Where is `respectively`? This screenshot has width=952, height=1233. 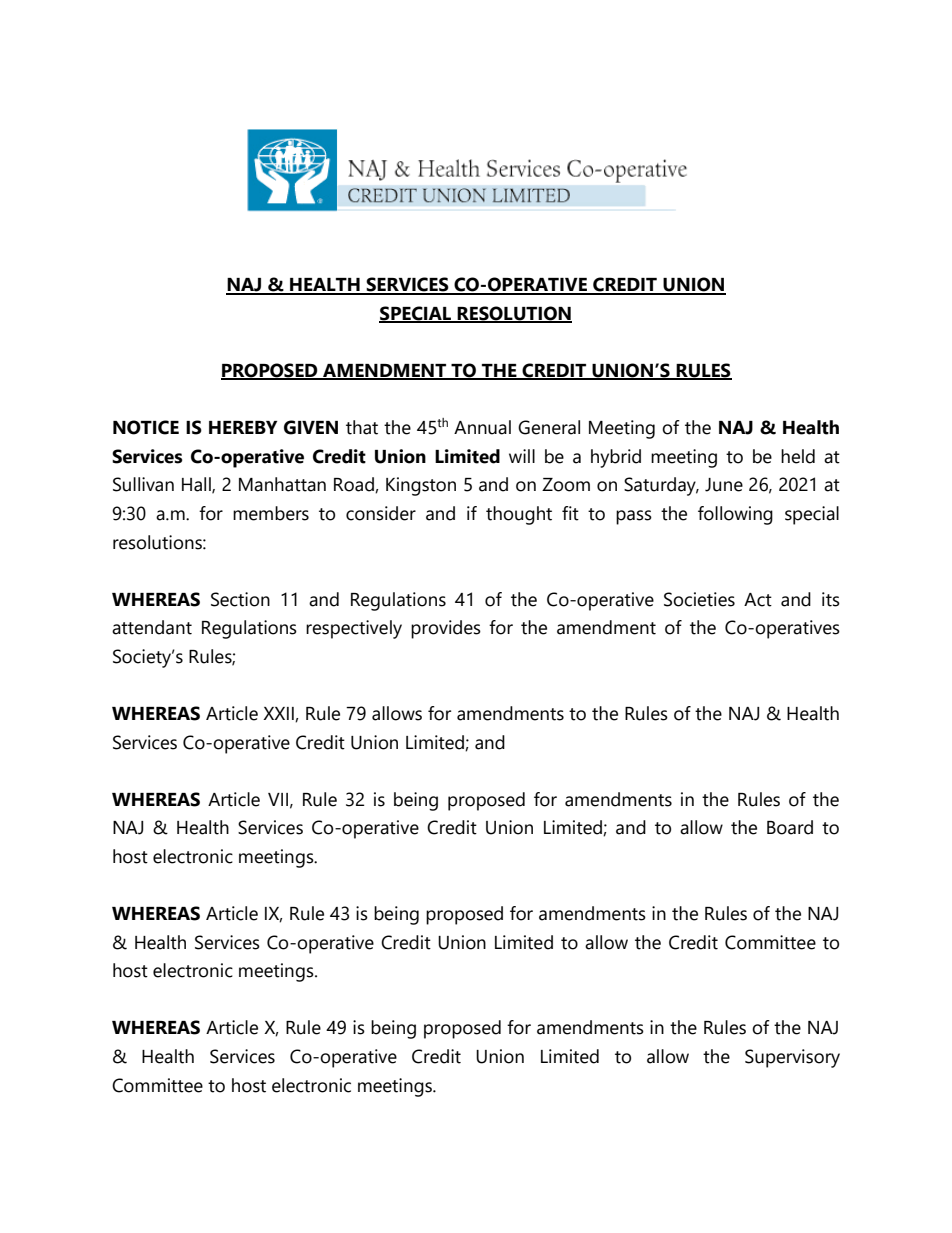 respectively is located at coordinates (354, 629).
